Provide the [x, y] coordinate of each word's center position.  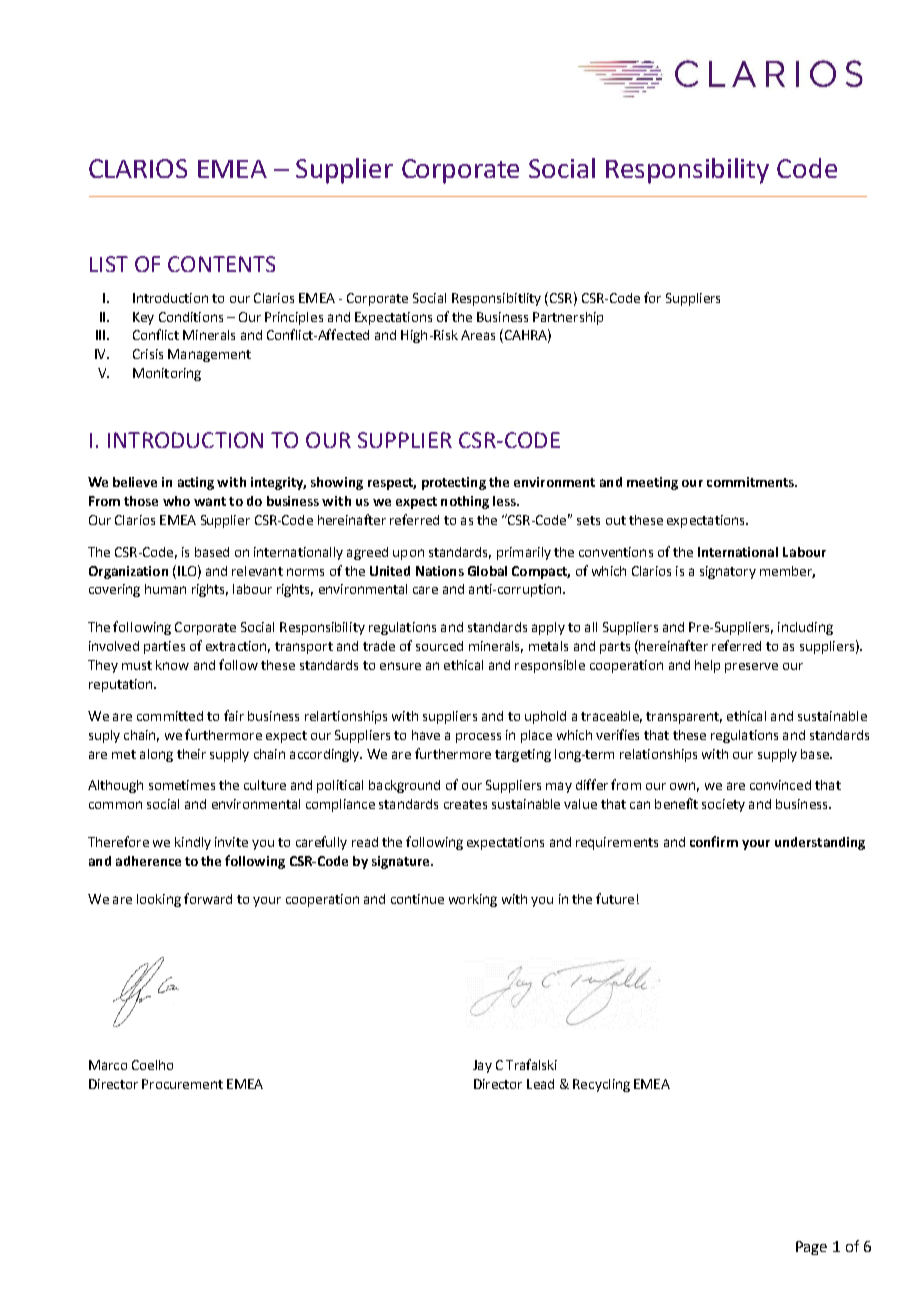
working [473, 900]
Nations [440, 571]
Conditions [191, 317]
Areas [478, 335]
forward [208, 898]
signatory [728, 572]
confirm [714, 841]
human [165, 589]
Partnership [568, 318]
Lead [540, 1084]
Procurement [182, 1084]
